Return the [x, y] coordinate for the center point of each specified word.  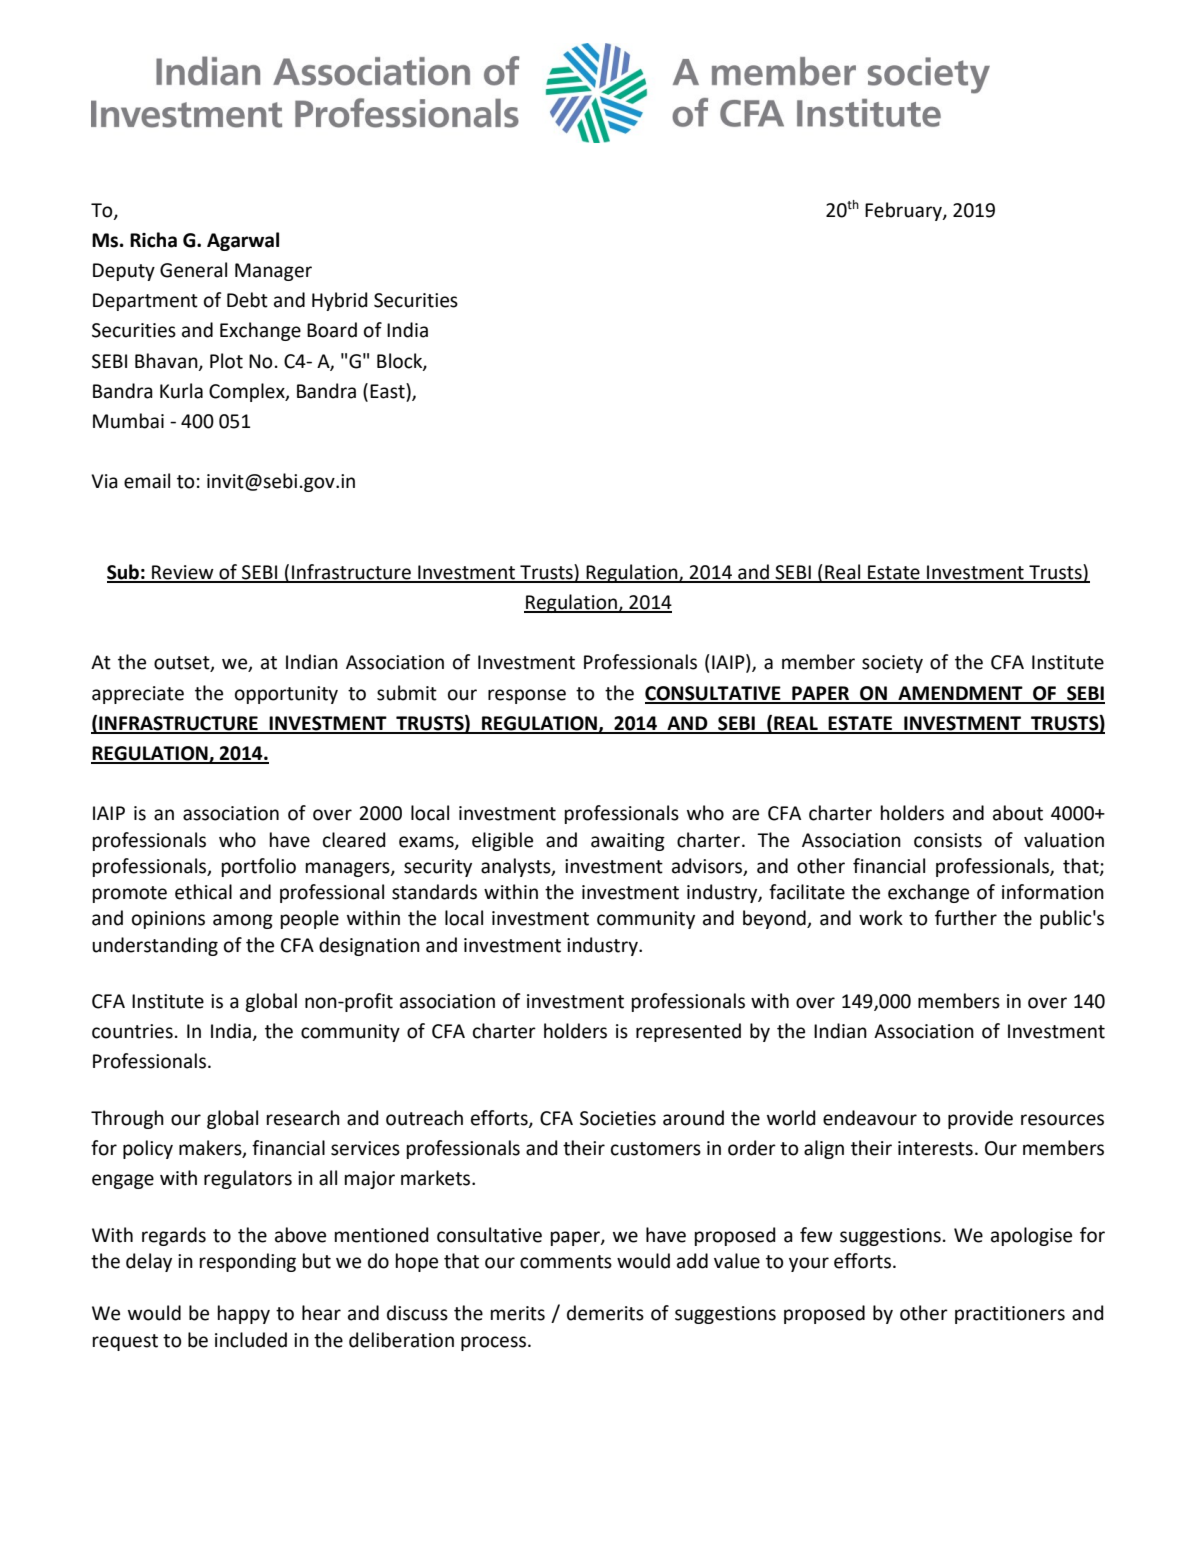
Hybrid [340, 301]
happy [244, 1314]
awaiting [628, 842]
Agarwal [243, 241]
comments [566, 1262]
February [904, 211]
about [1018, 813]
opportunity [286, 695]
